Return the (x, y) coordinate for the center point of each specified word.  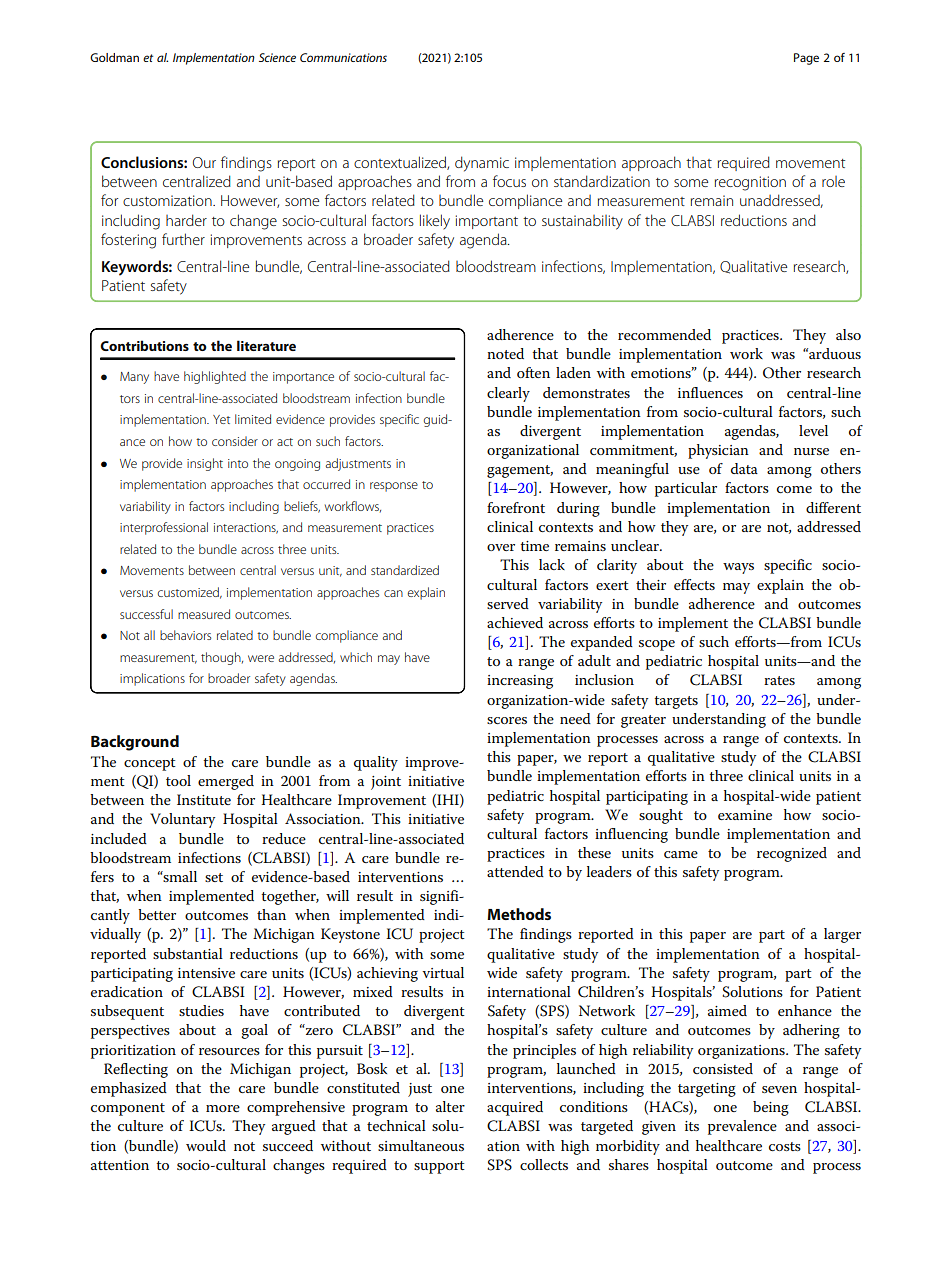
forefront (516, 507)
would (206, 1145)
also (848, 334)
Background (135, 743)
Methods (519, 914)
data (744, 468)
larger (842, 935)
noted (505, 353)
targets (676, 702)
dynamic (482, 164)
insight (205, 464)
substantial (188, 953)
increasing (520, 682)
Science (277, 57)
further (183, 239)
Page (806, 59)
